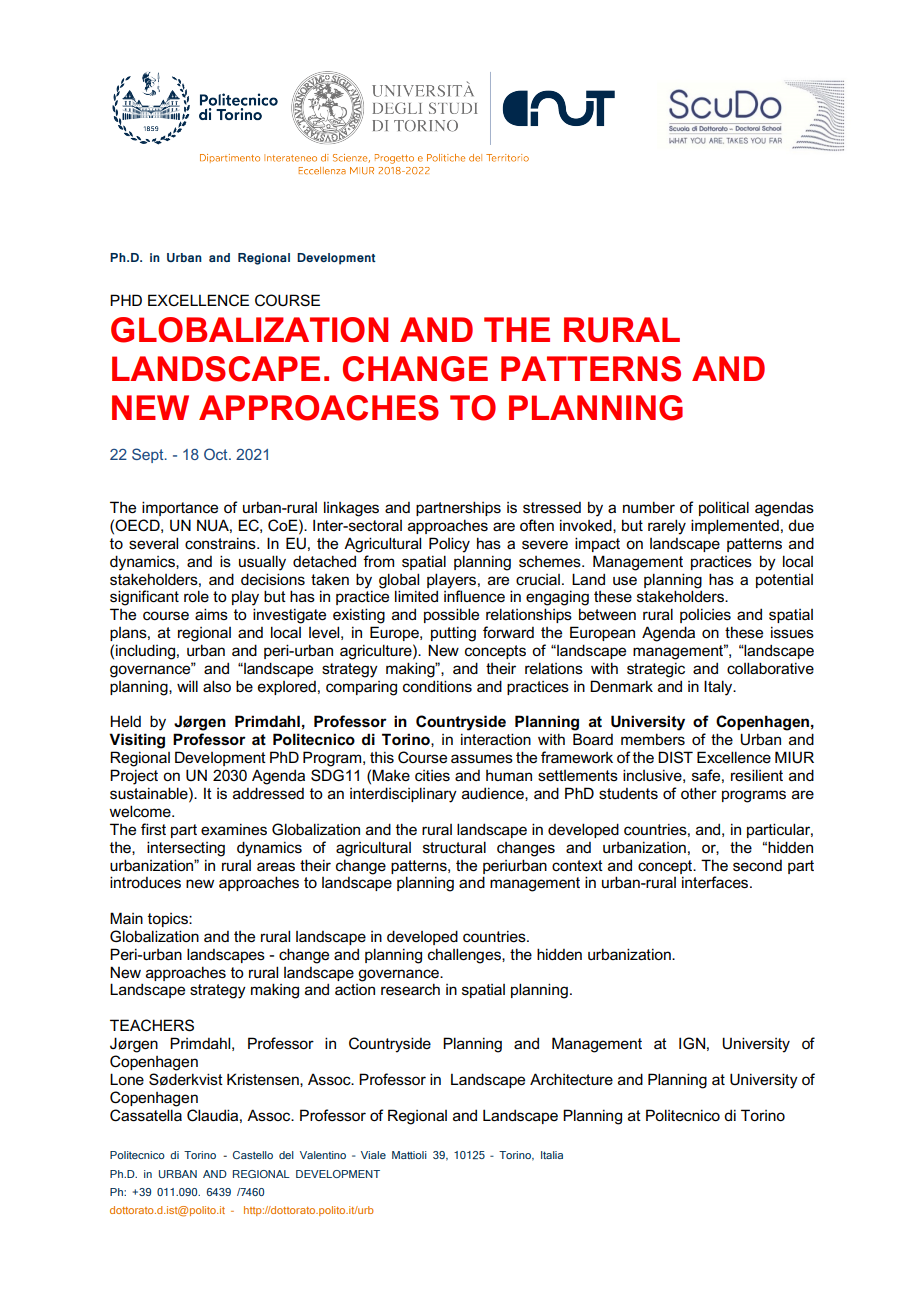  I want to click on also, so click(217, 686).
